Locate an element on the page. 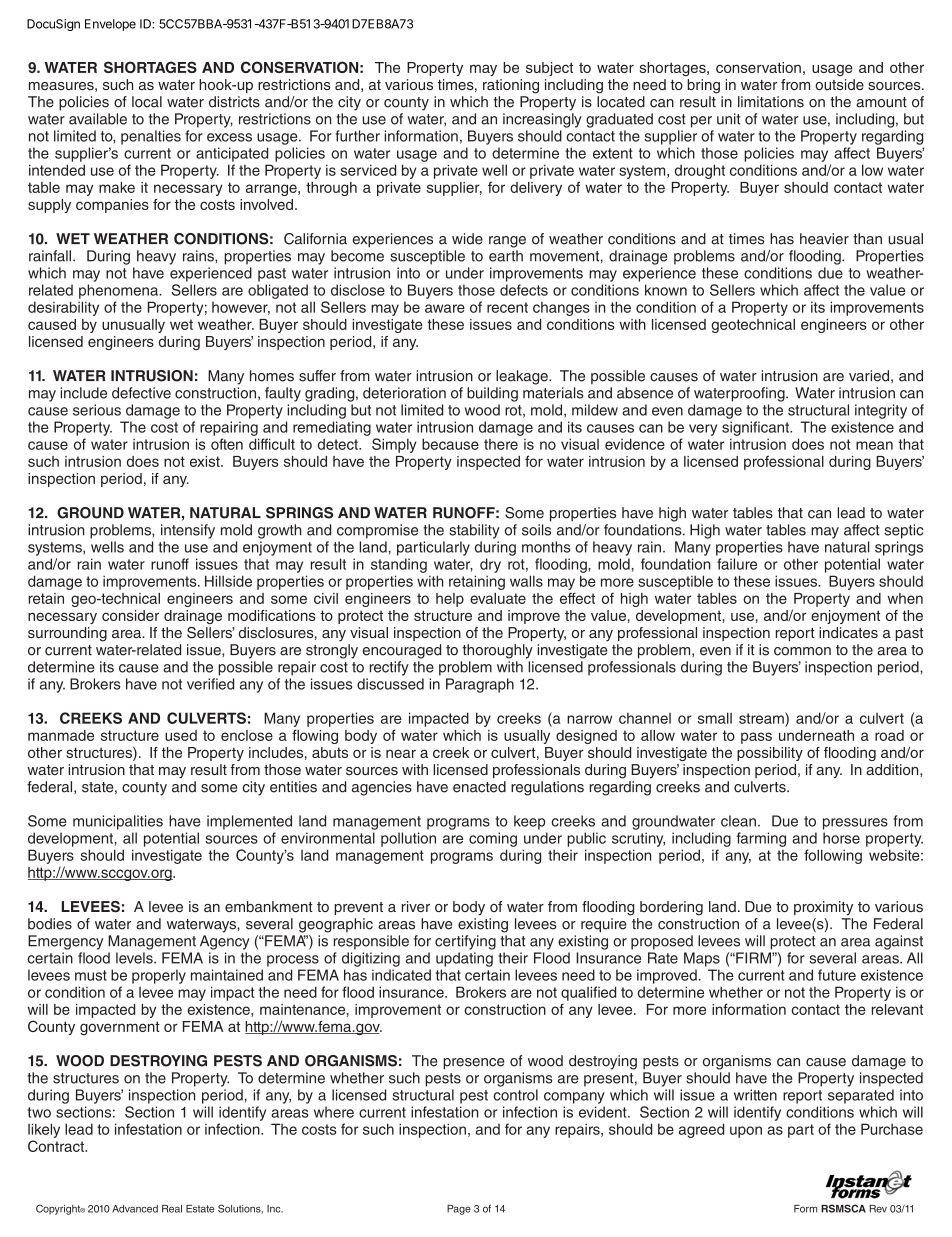  stability is located at coordinates (474, 531).
